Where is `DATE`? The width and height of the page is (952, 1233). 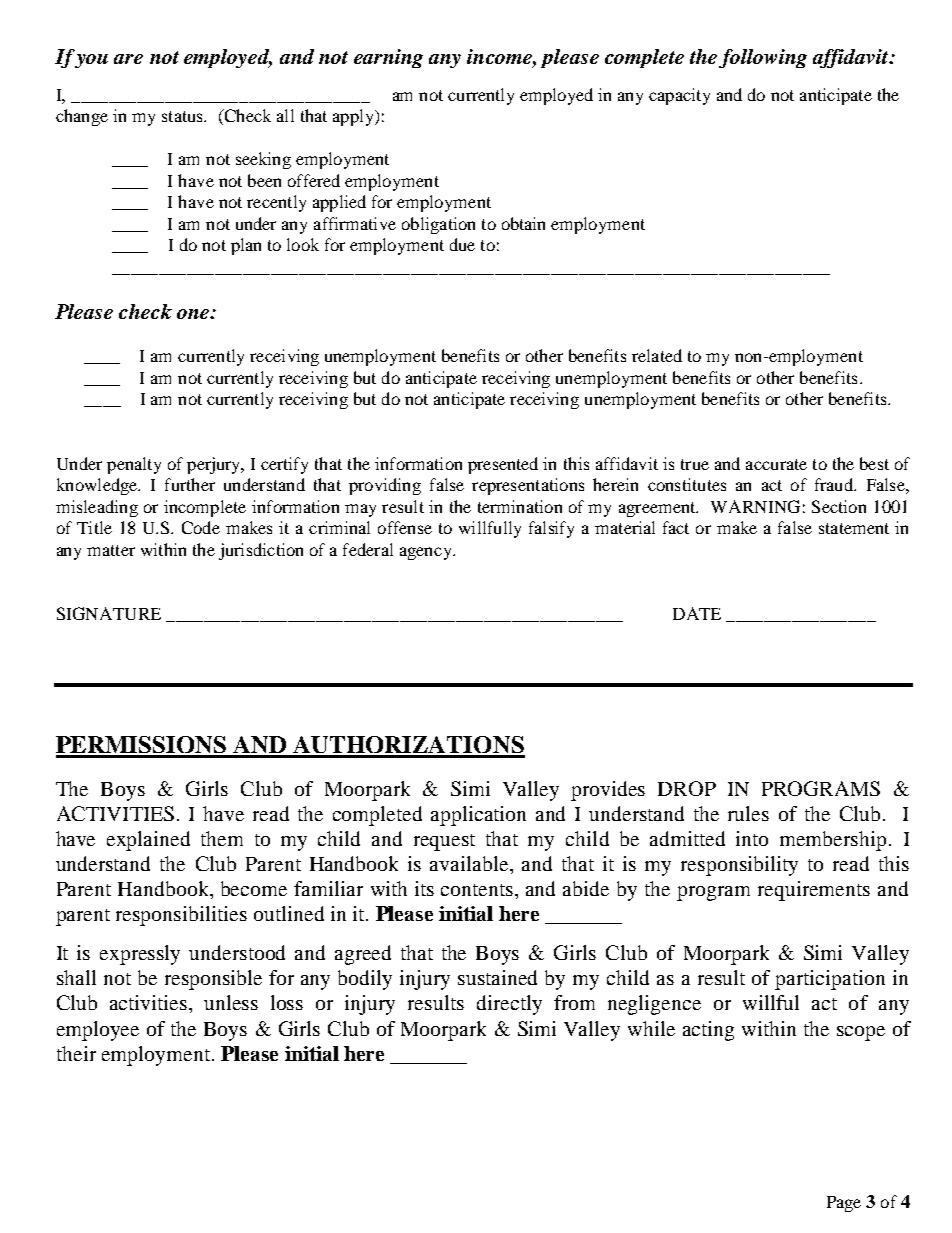 DATE is located at coordinates (697, 613).
